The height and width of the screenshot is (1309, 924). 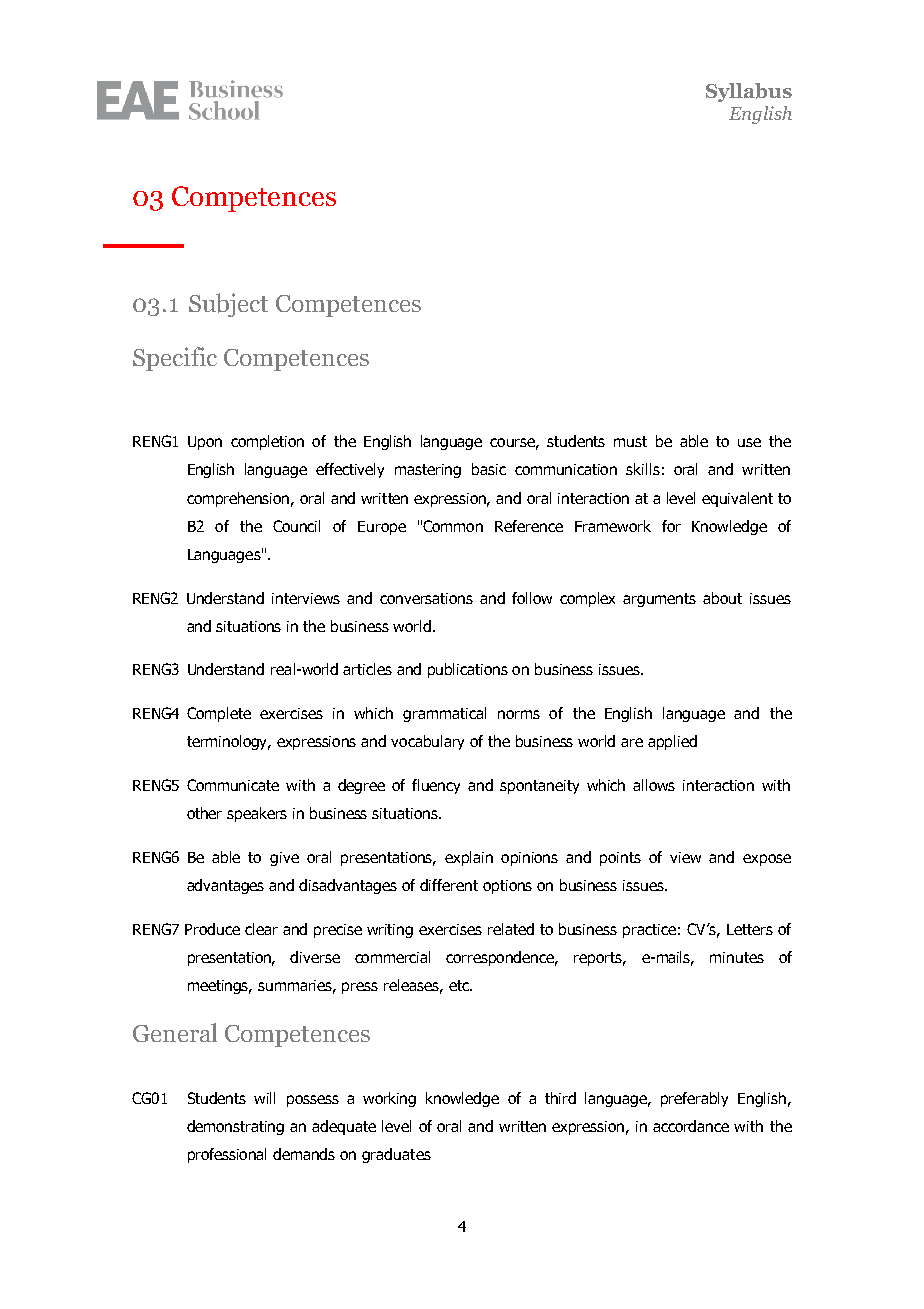 What do you see at coordinates (219, 714) in the screenshot?
I see `Complete` at bounding box center [219, 714].
